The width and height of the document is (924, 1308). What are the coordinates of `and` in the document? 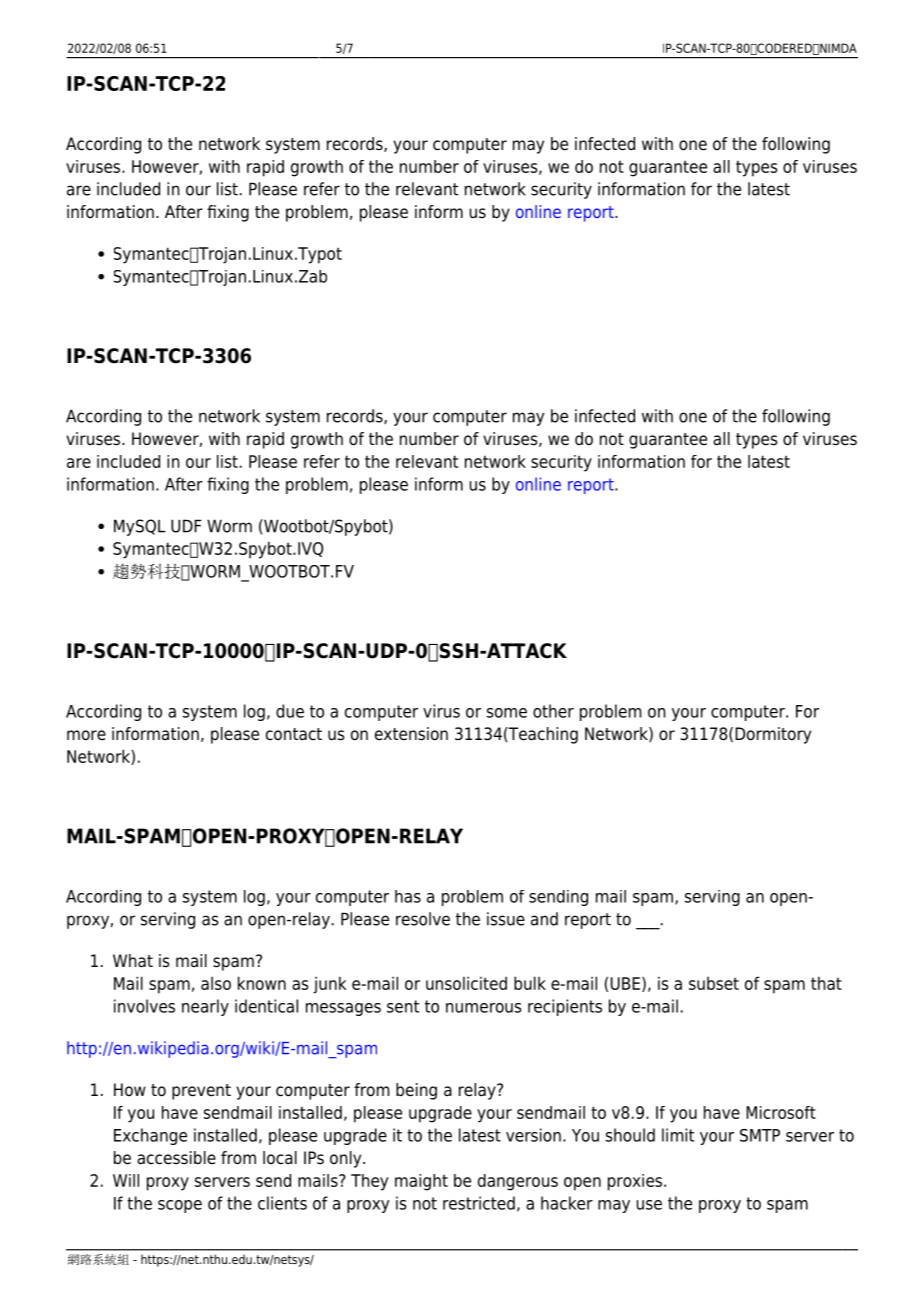 It's located at (544, 919).
